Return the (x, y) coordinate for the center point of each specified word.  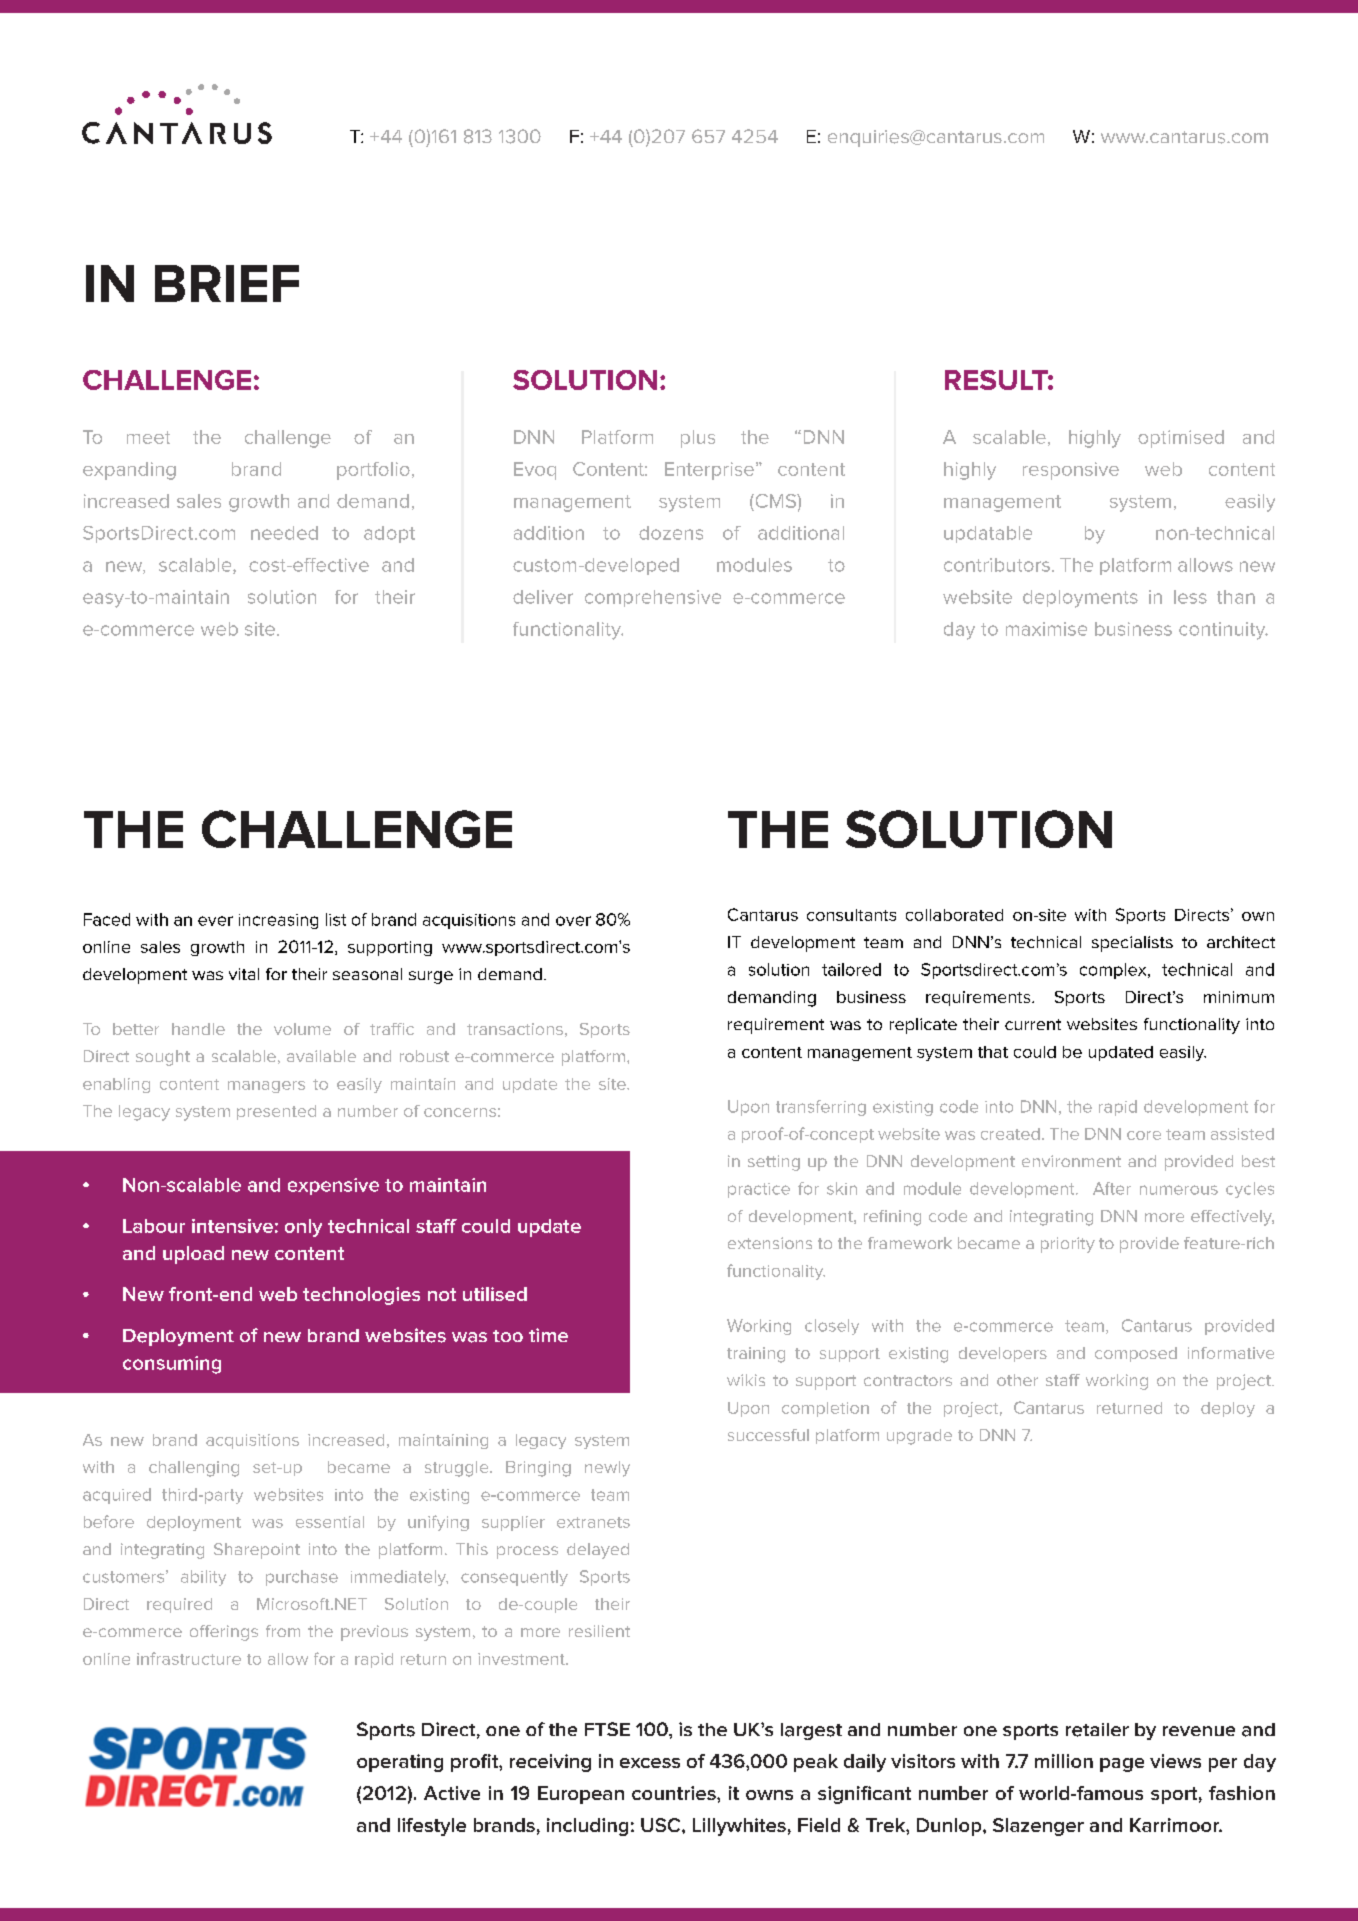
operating (400, 1763)
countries (675, 1793)
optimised (1181, 439)
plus (698, 439)
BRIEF (227, 283)
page (1122, 1765)
